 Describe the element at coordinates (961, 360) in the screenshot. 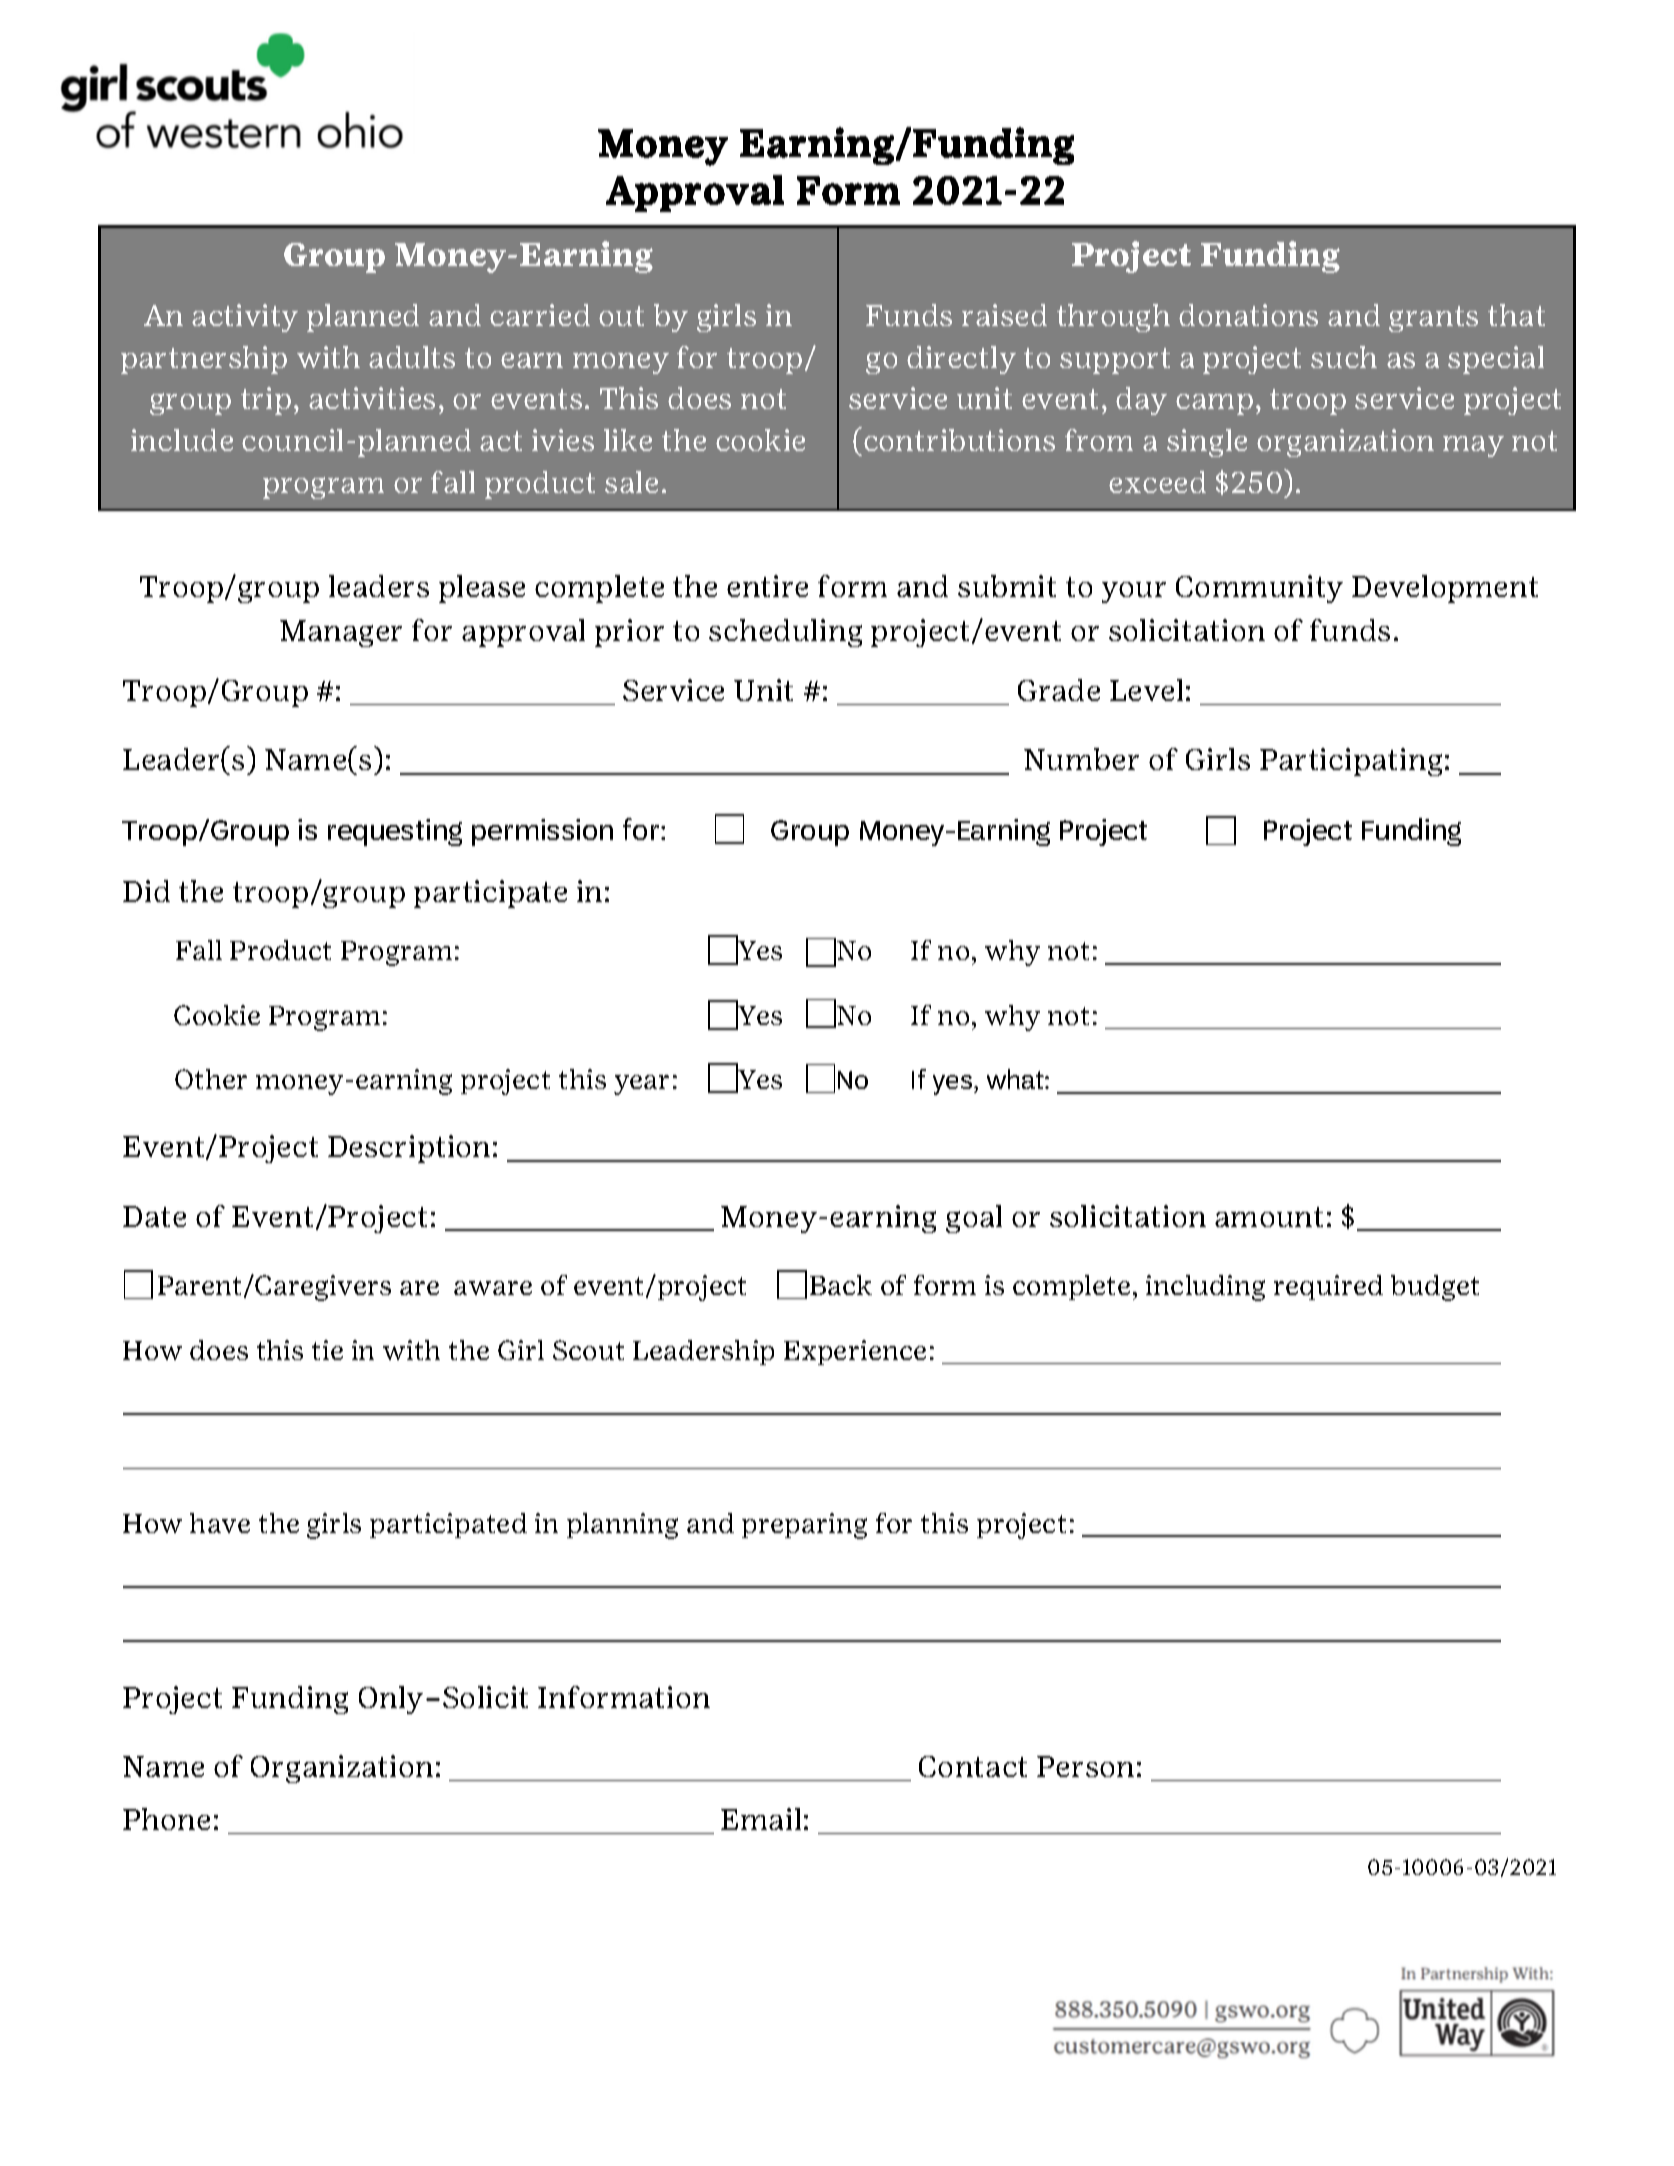

I see `directly` at that location.
